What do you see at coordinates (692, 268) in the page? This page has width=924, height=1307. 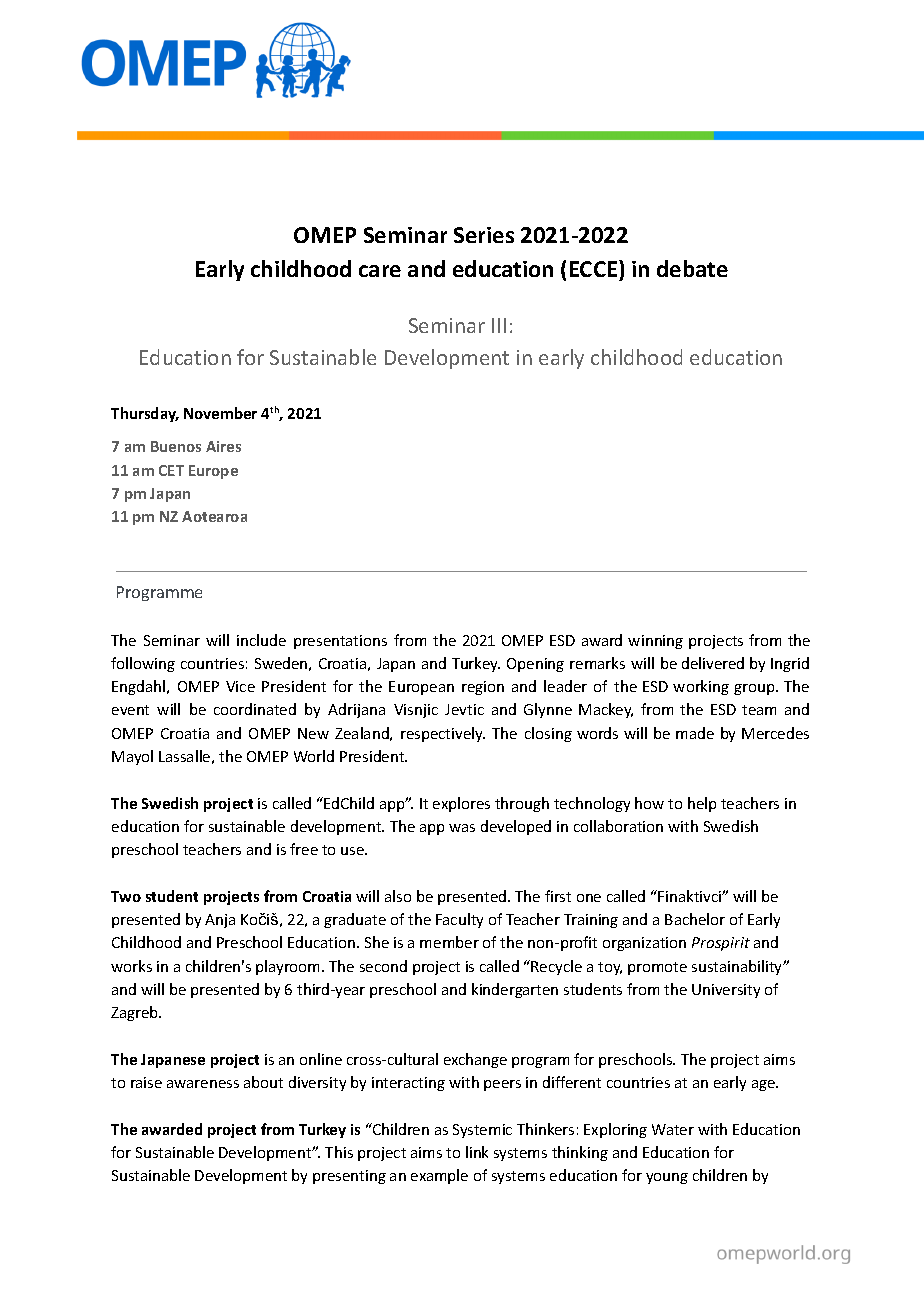 I see `debate` at bounding box center [692, 268].
